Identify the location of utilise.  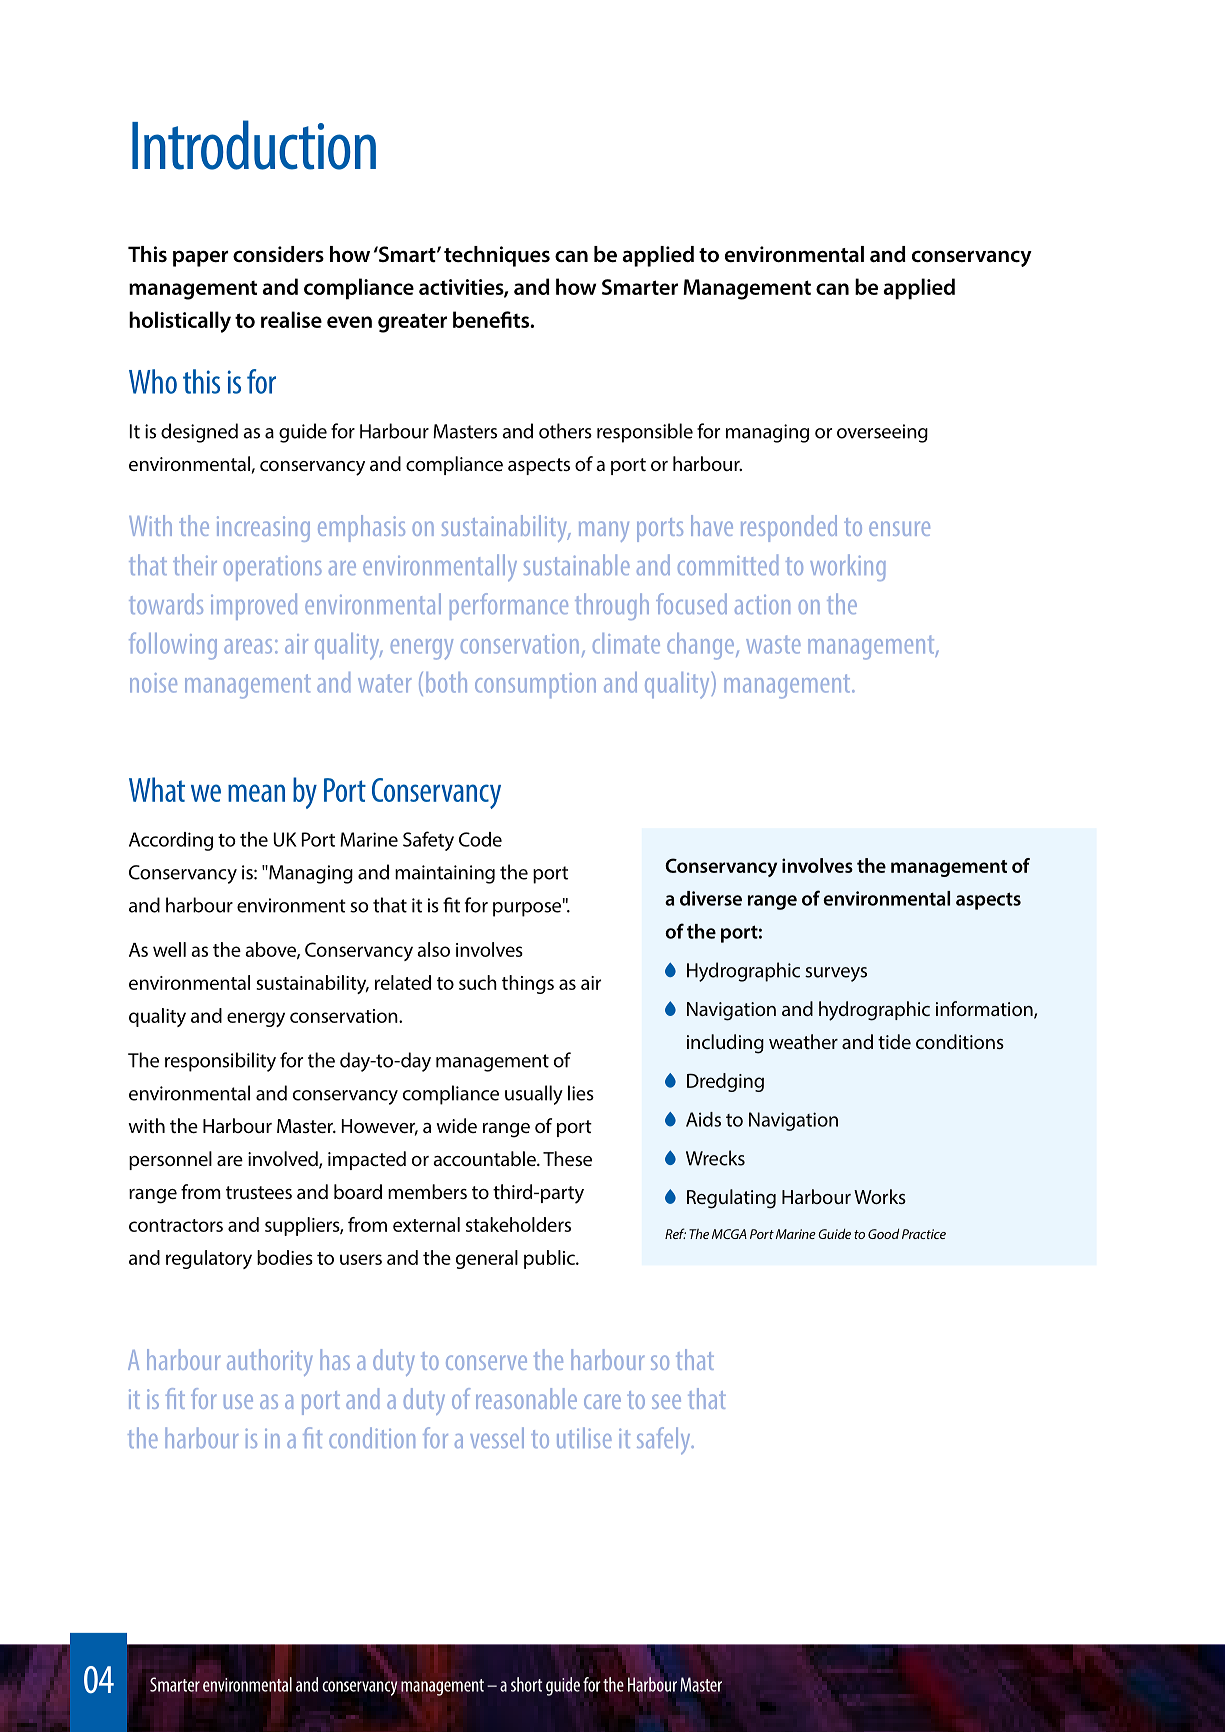
(584, 1437).
